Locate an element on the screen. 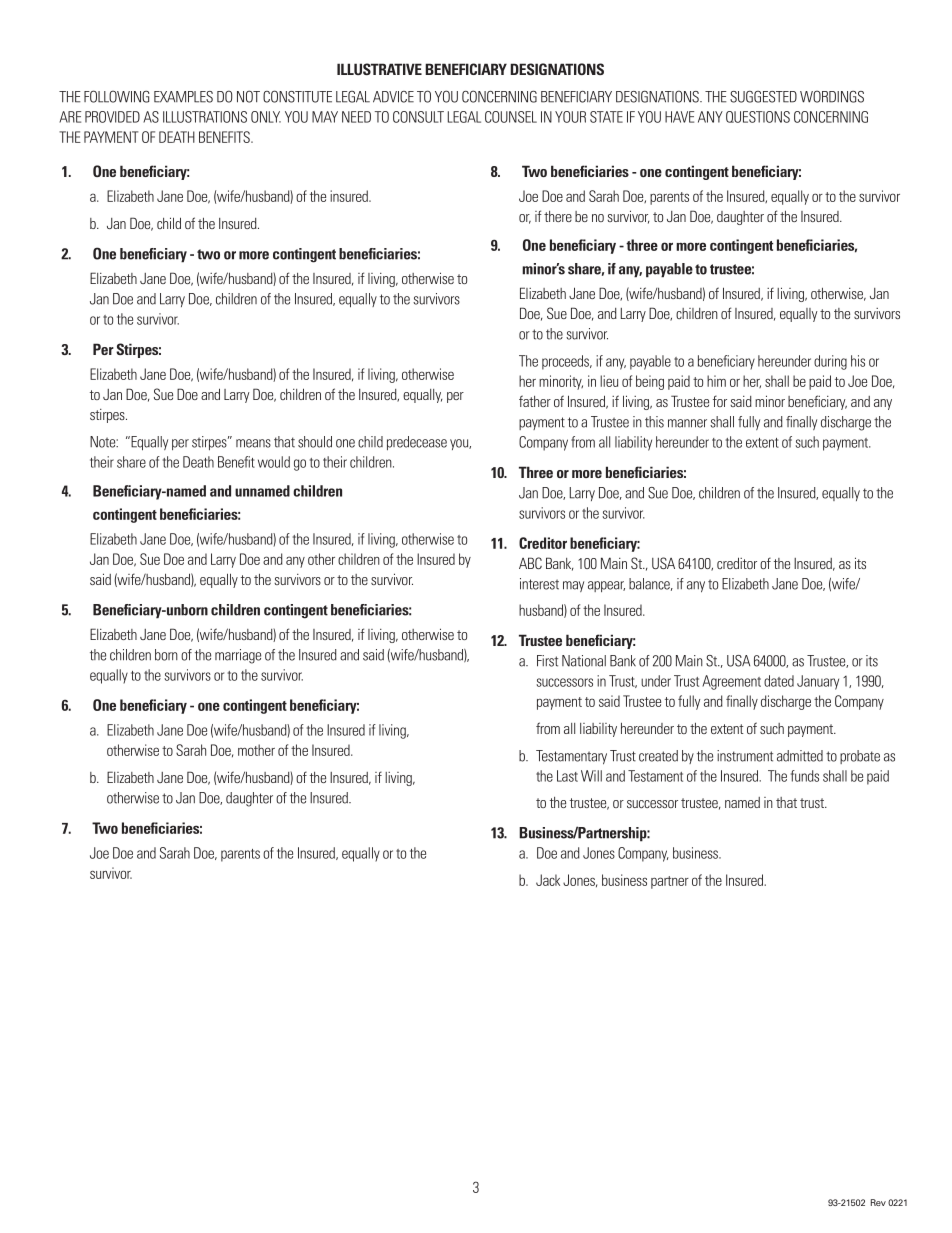  Rev is located at coordinates (878, 1202).
